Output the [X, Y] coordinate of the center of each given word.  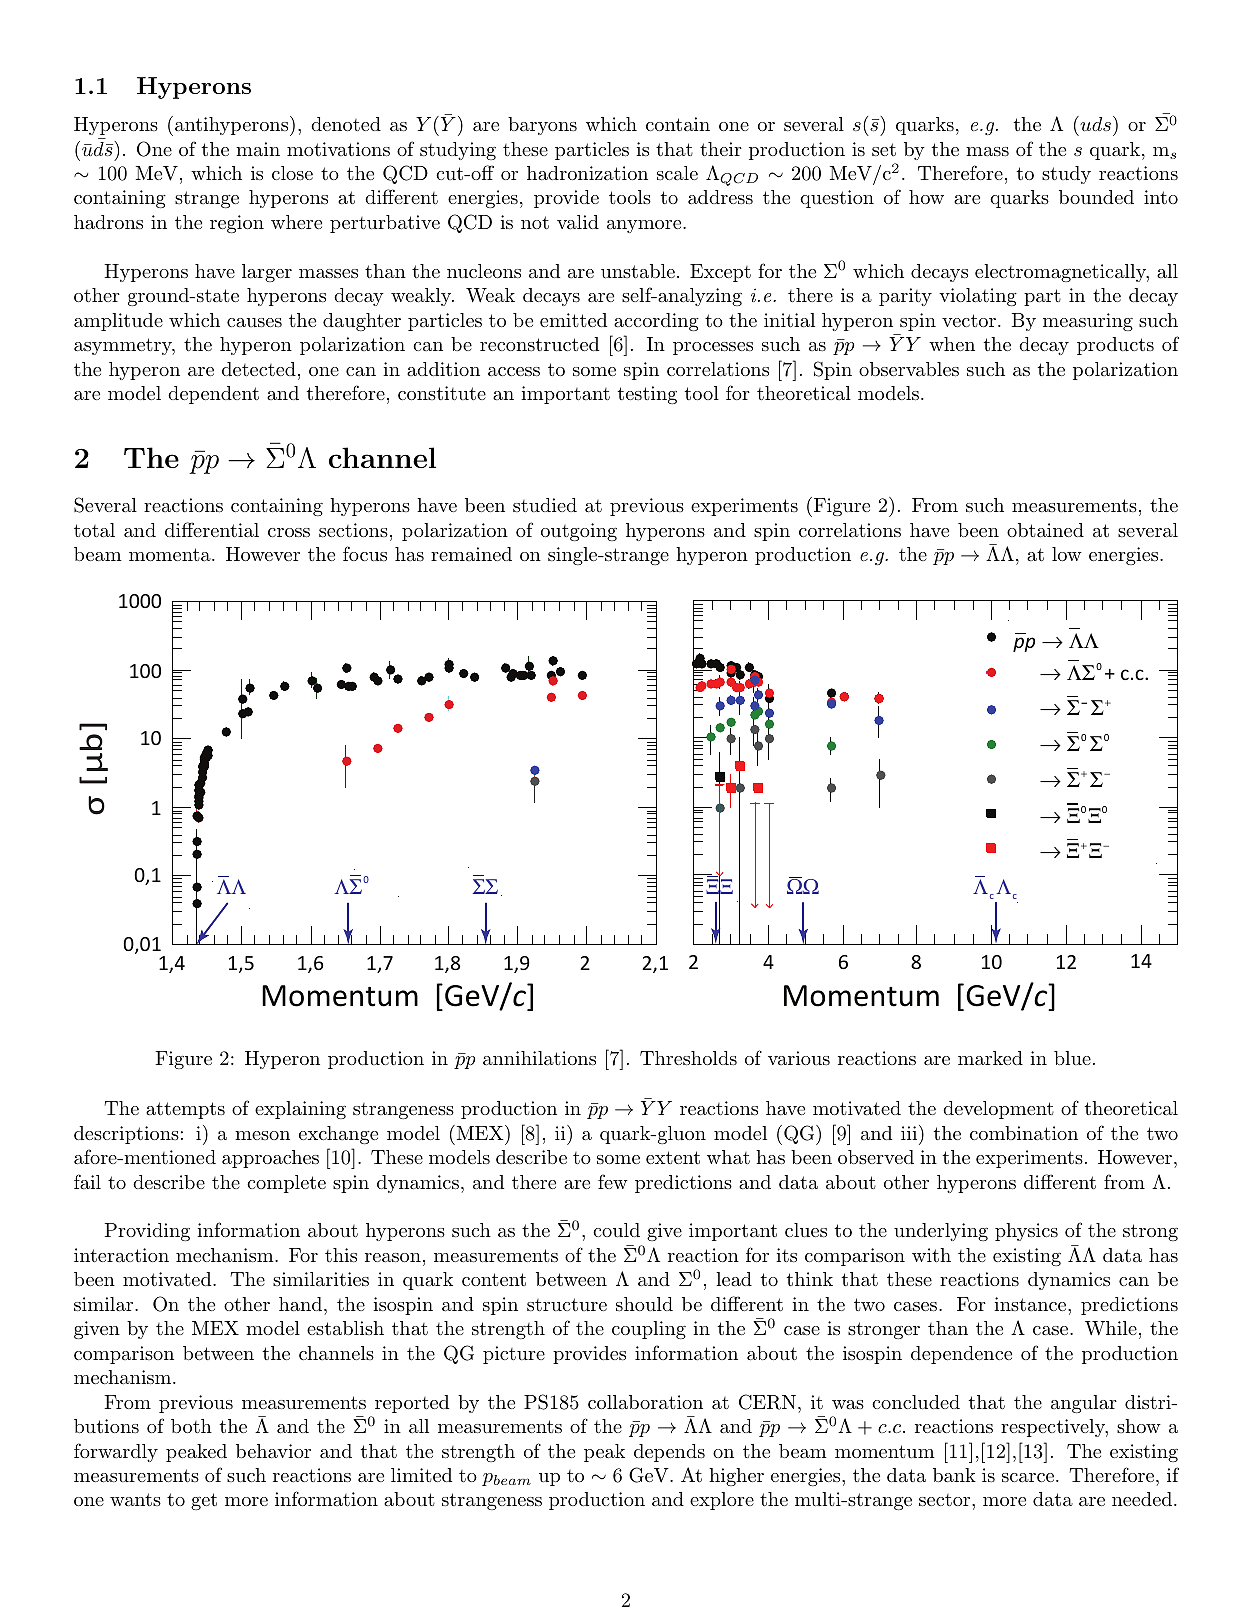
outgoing [579, 532]
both [191, 1426]
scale [677, 173]
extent [673, 1157]
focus [365, 553]
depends [669, 1453]
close [292, 173]
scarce [1028, 1477]
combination [1024, 1133]
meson [262, 1135]
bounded [1096, 197]
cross [289, 532]
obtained [1045, 530]
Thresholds [688, 1058]
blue [1072, 1058]
